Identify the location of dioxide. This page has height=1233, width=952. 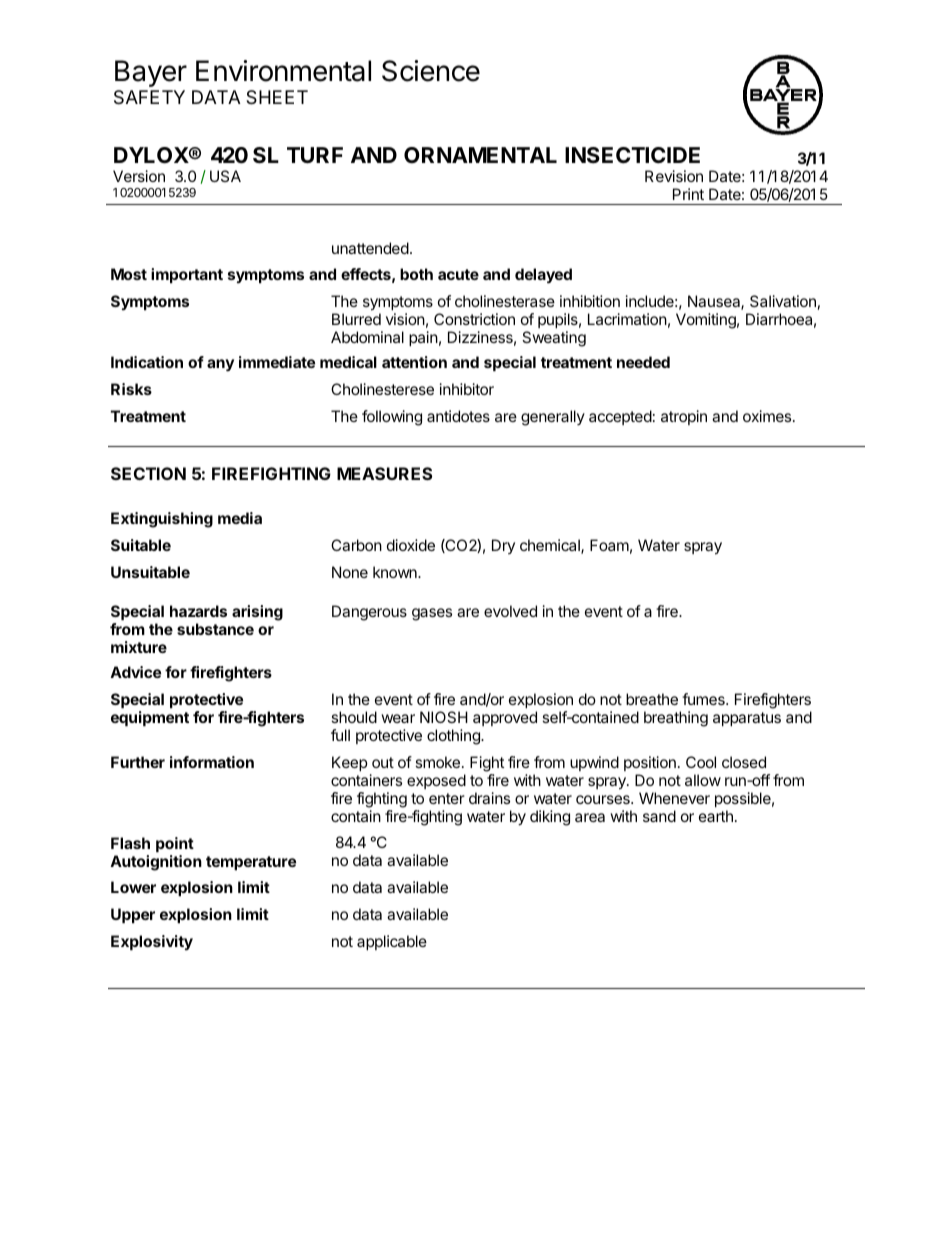
(411, 545).
